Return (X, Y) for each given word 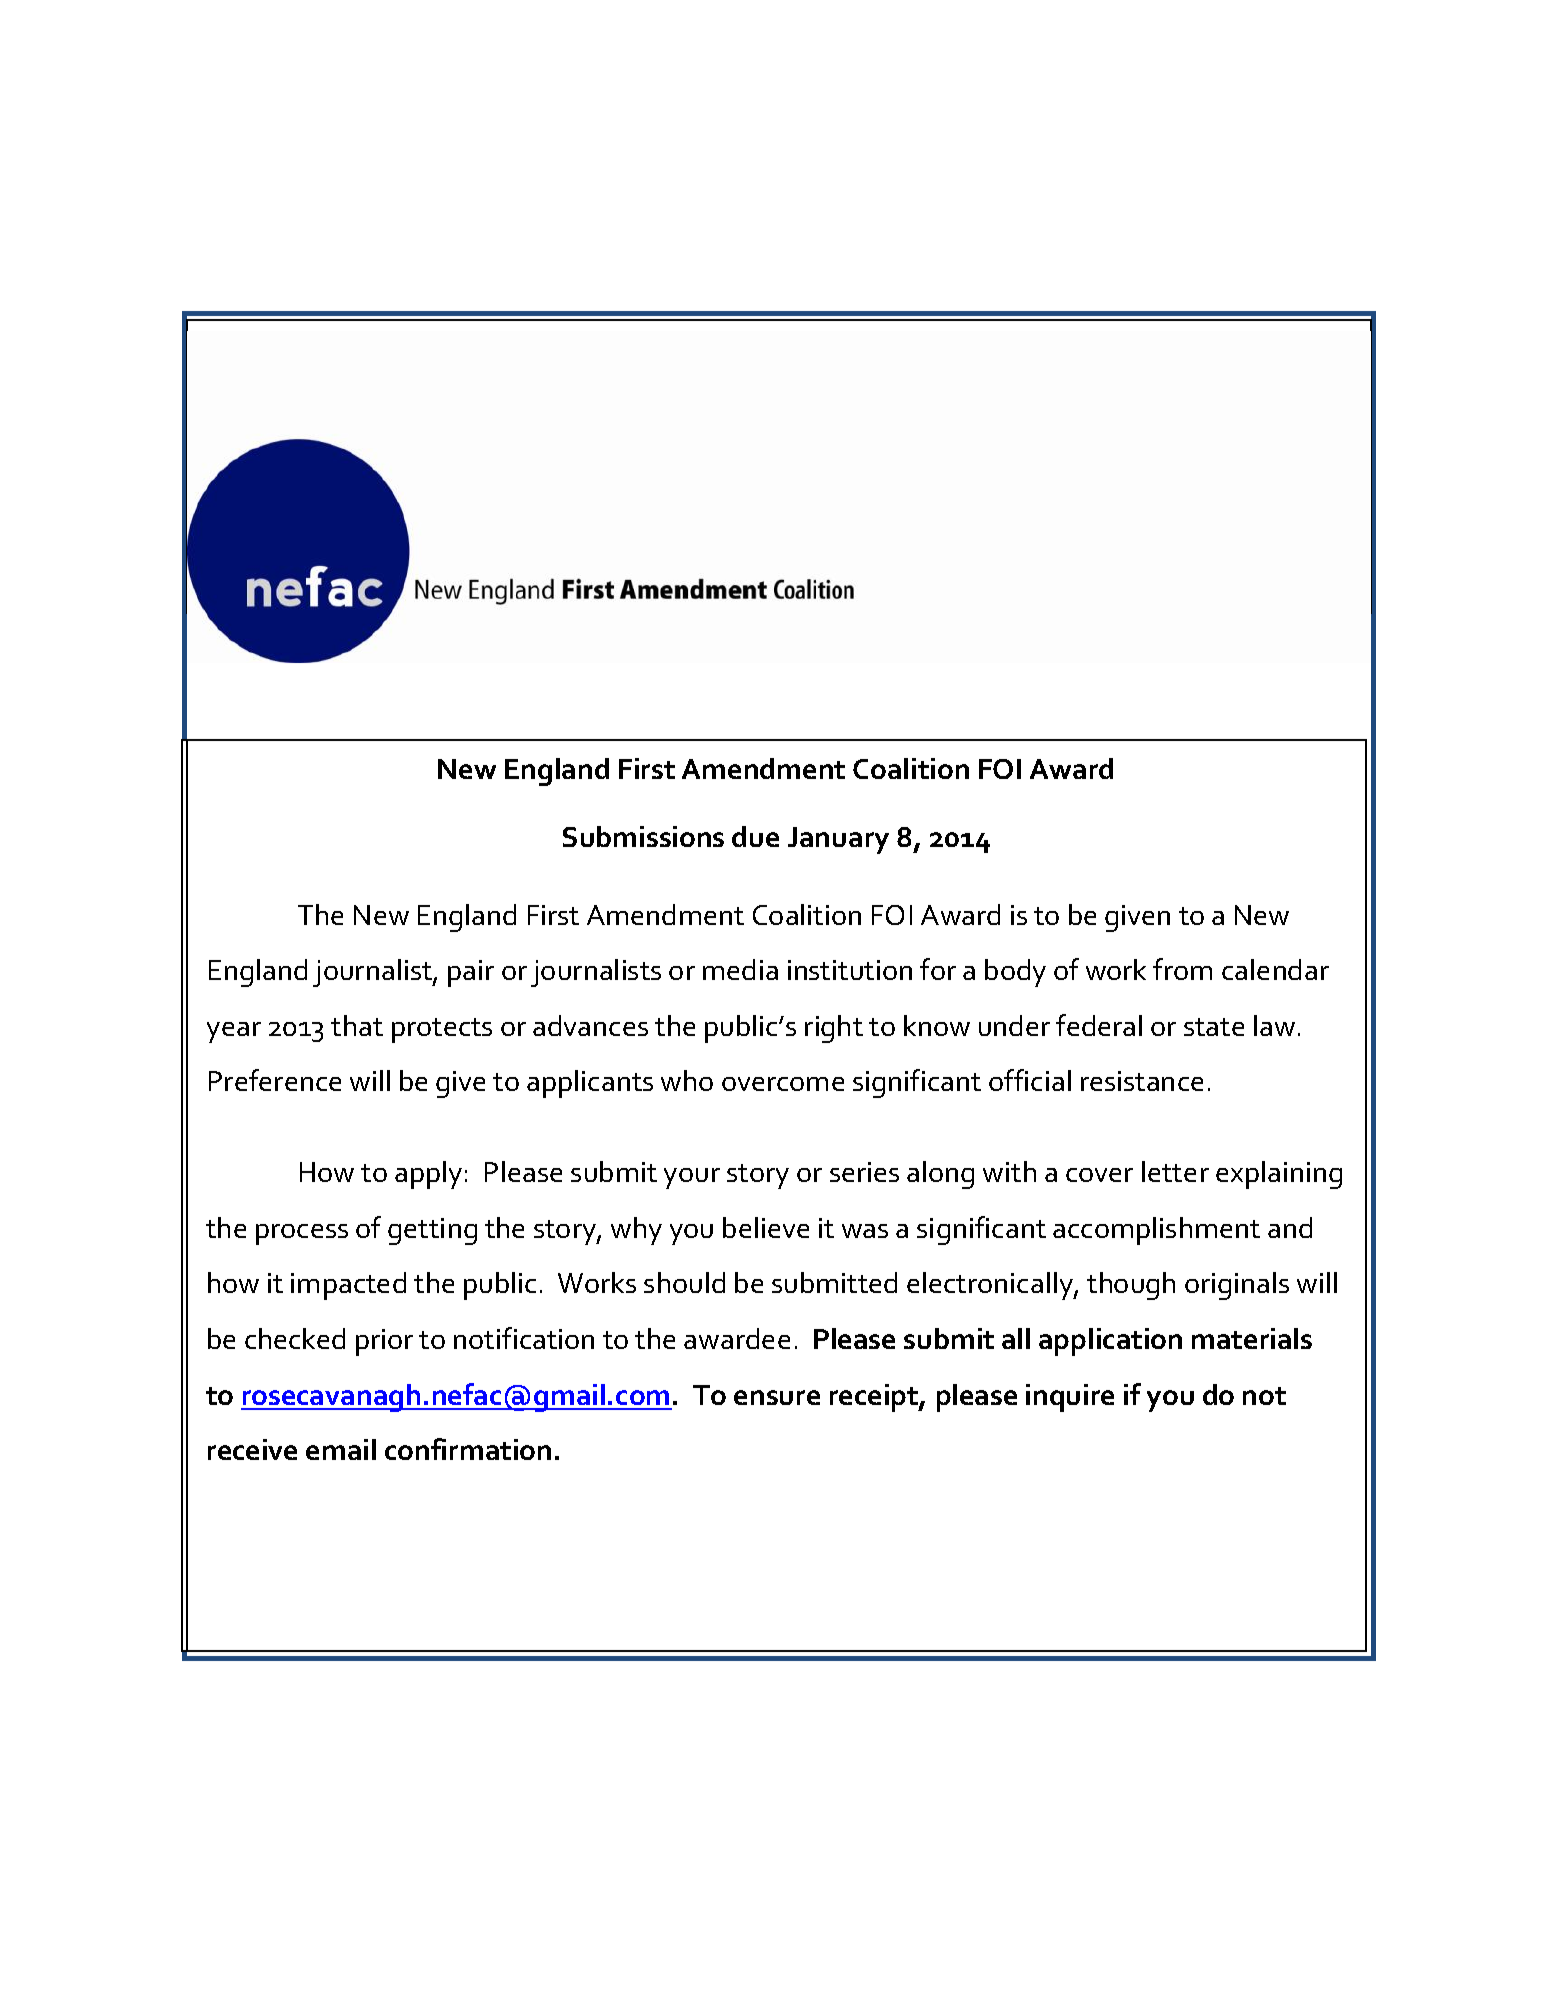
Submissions (643, 836)
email (341, 1449)
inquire (1070, 1398)
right (834, 1029)
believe (766, 1227)
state (1214, 1027)
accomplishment (1156, 1231)
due (755, 836)
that (357, 1025)
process (302, 1234)
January (838, 840)
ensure (777, 1397)
